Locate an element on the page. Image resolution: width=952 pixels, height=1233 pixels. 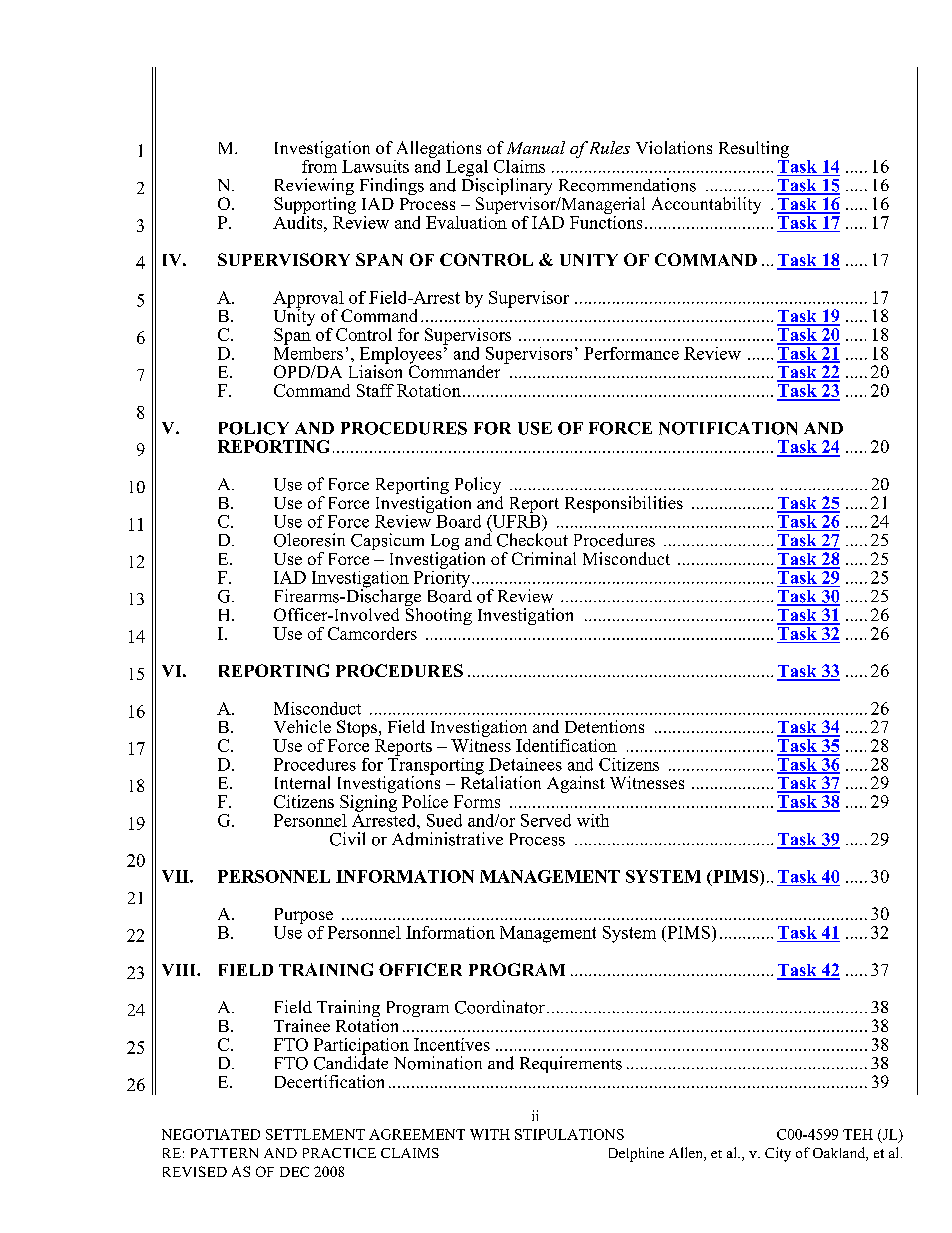
Detainees is located at coordinates (525, 764).
